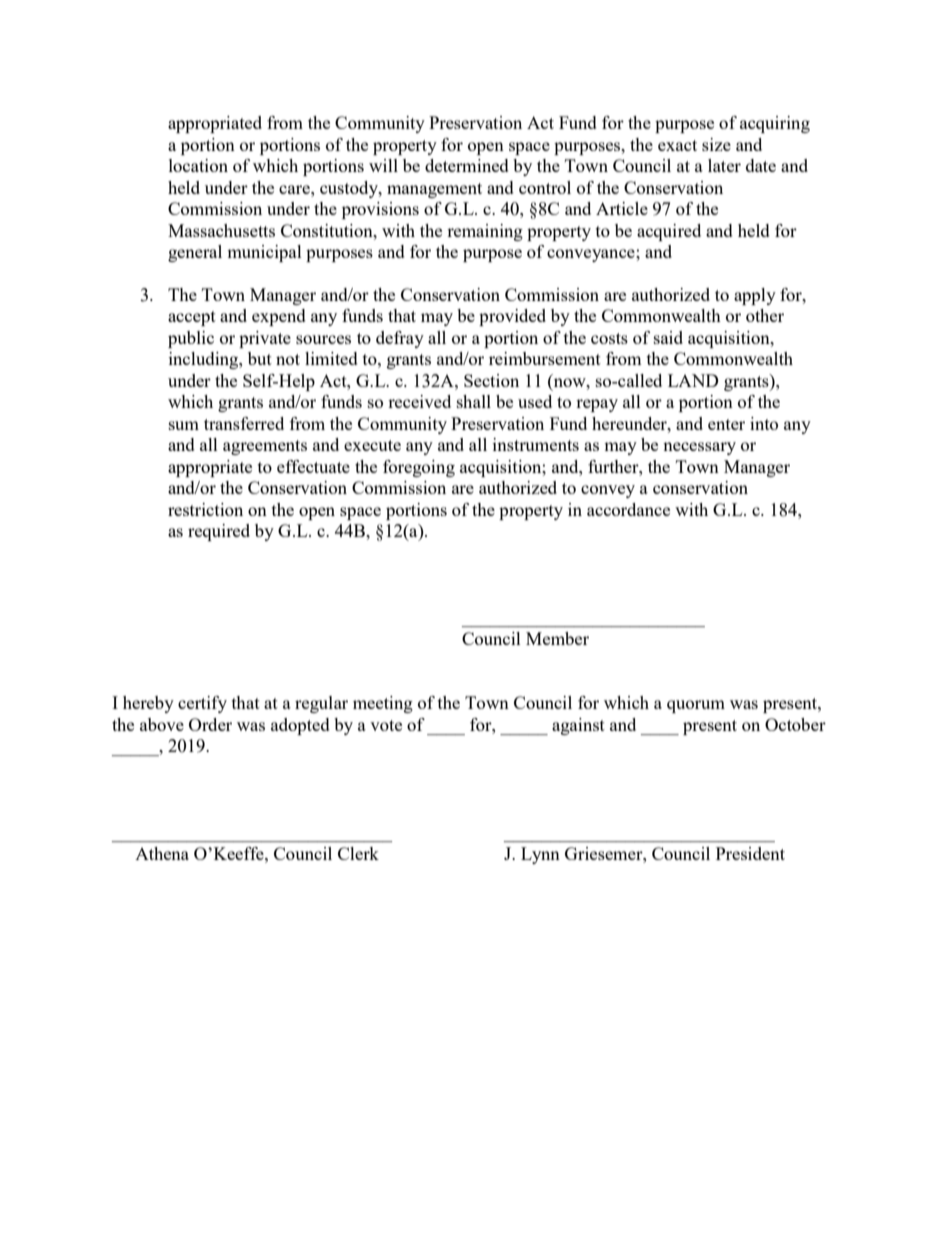 Image resolution: width=952 pixels, height=1233 pixels. I want to click on size, so click(716, 144).
